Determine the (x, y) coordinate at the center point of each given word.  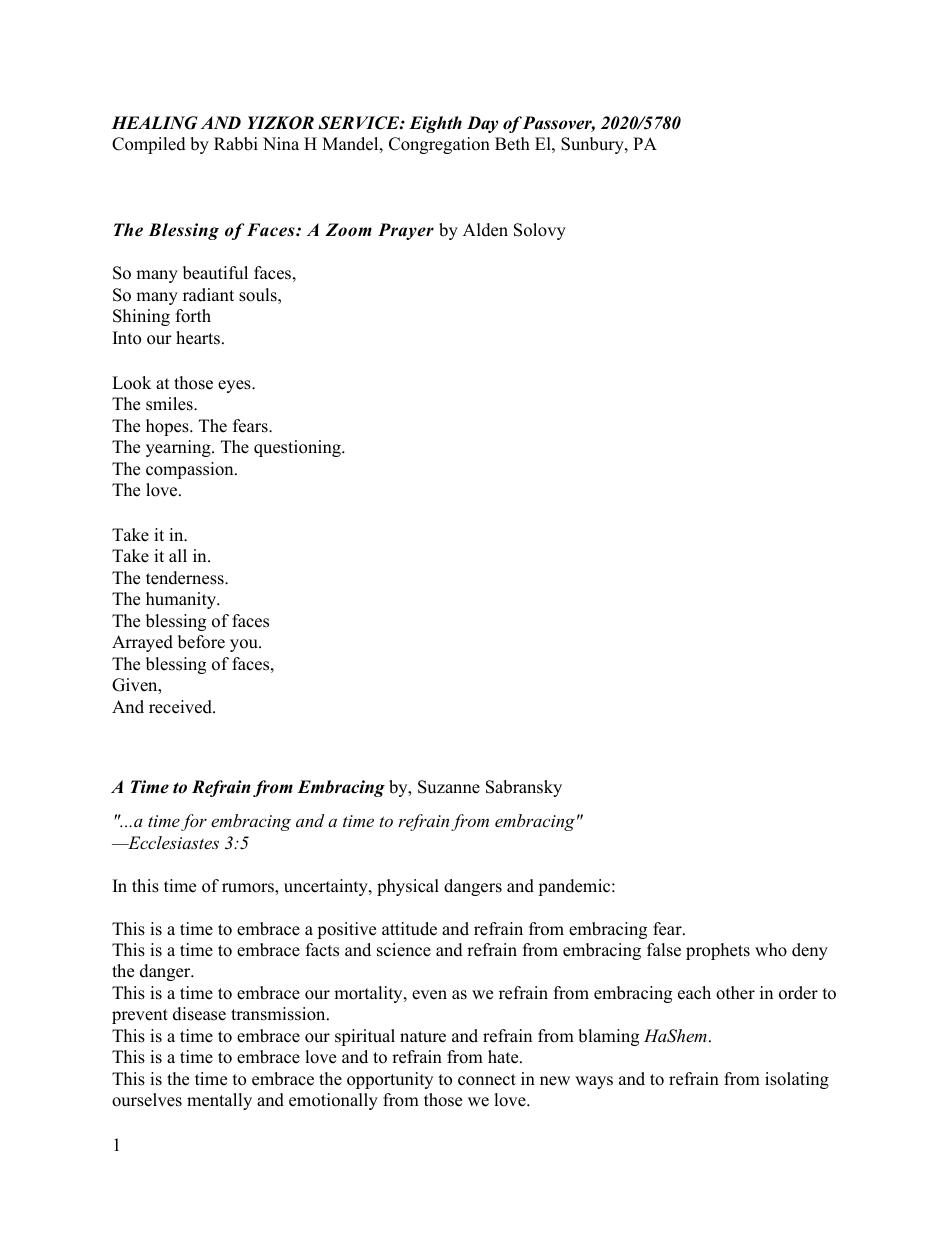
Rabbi (236, 144)
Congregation (439, 145)
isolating (797, 1080)
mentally (219, 1101)
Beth (512, 144)
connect (487, 1080)
